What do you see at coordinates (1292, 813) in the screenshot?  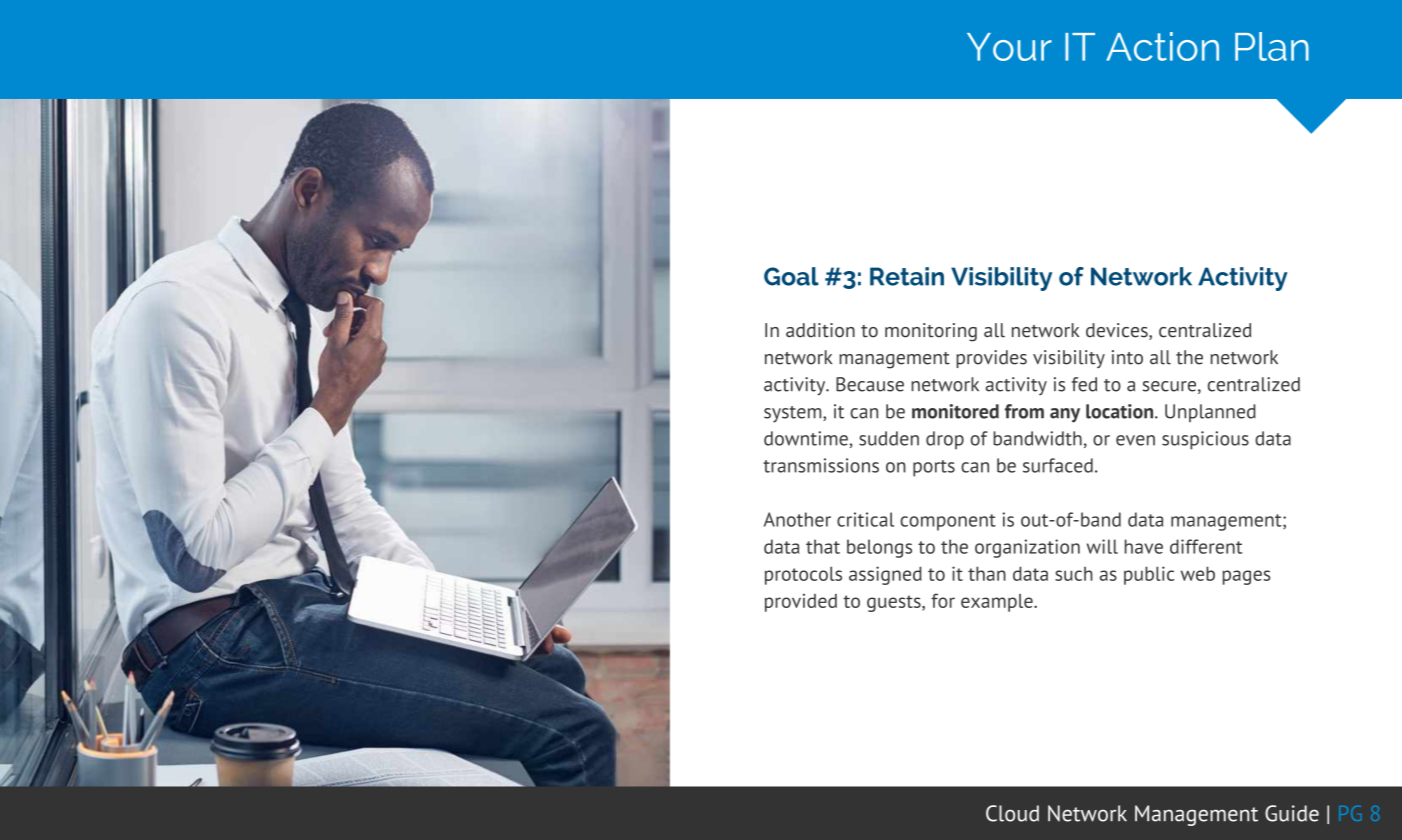 I see `Guide` at bounding box center [1292, 813].
